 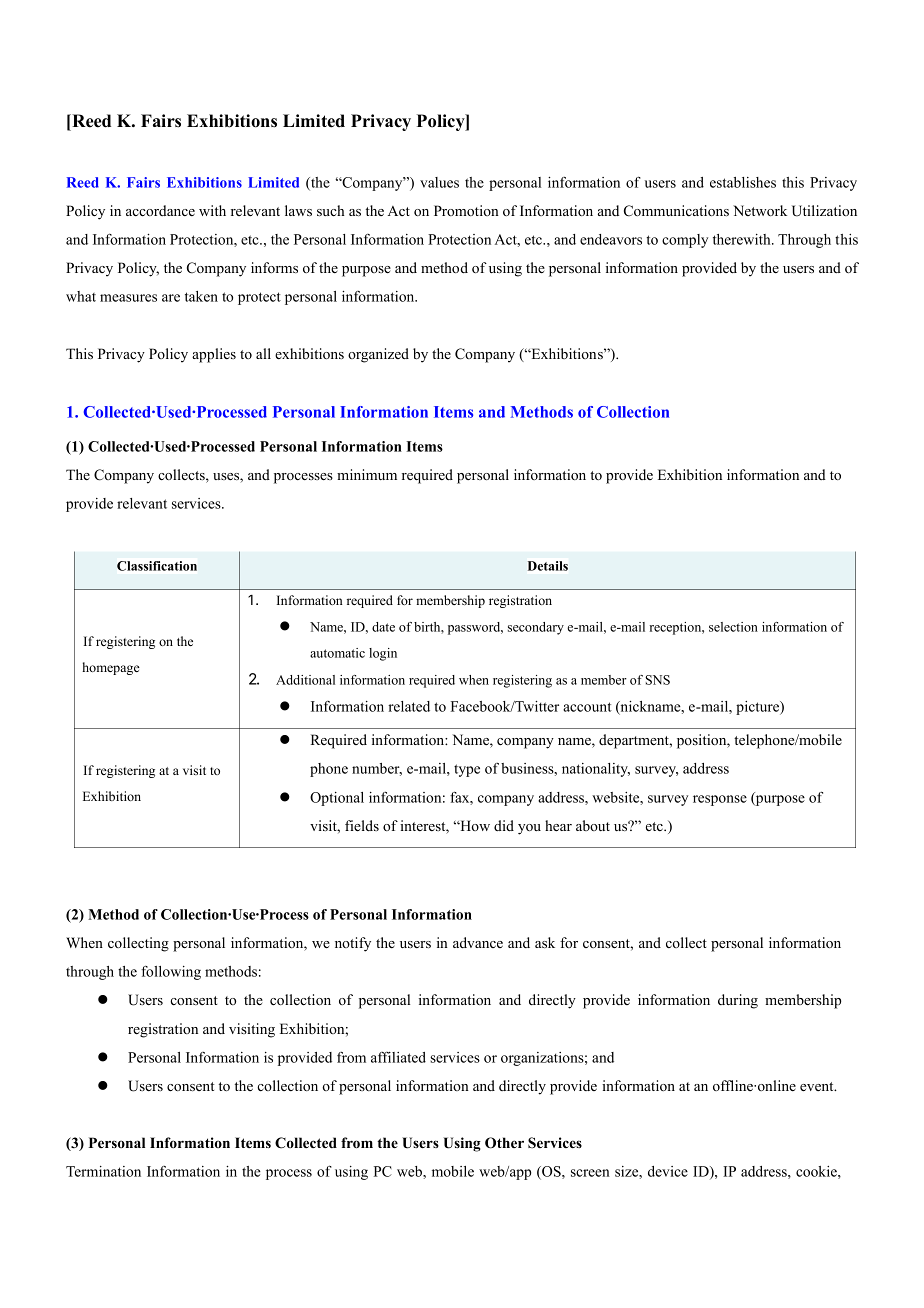 What do you see at coordinates (760, 210) in the document?
I see `Network` at bounding box center [760, 210].
